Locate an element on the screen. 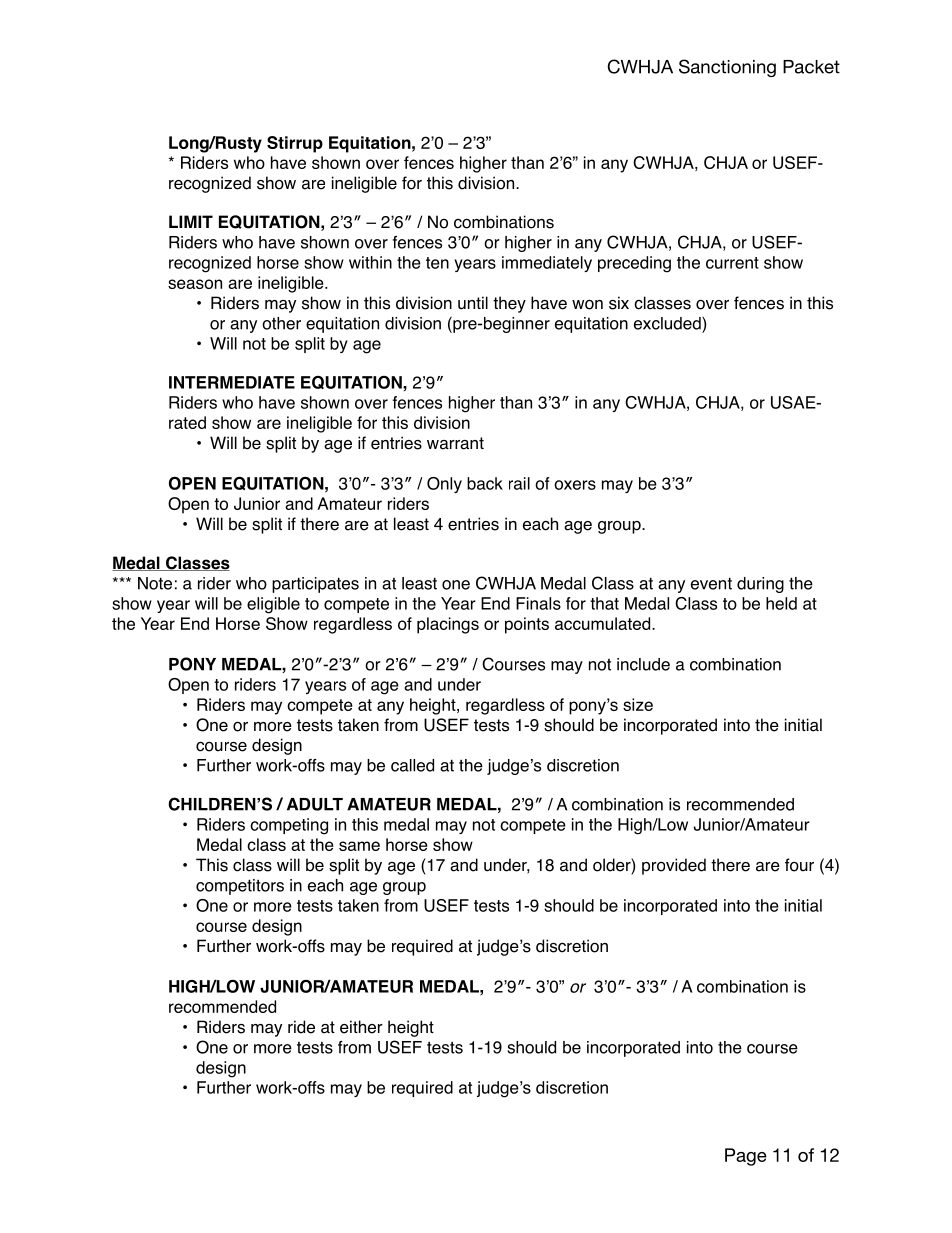 Image resolution: width=952 pixels, height=1233 pixels. event is located at coordinates (711, 583).
